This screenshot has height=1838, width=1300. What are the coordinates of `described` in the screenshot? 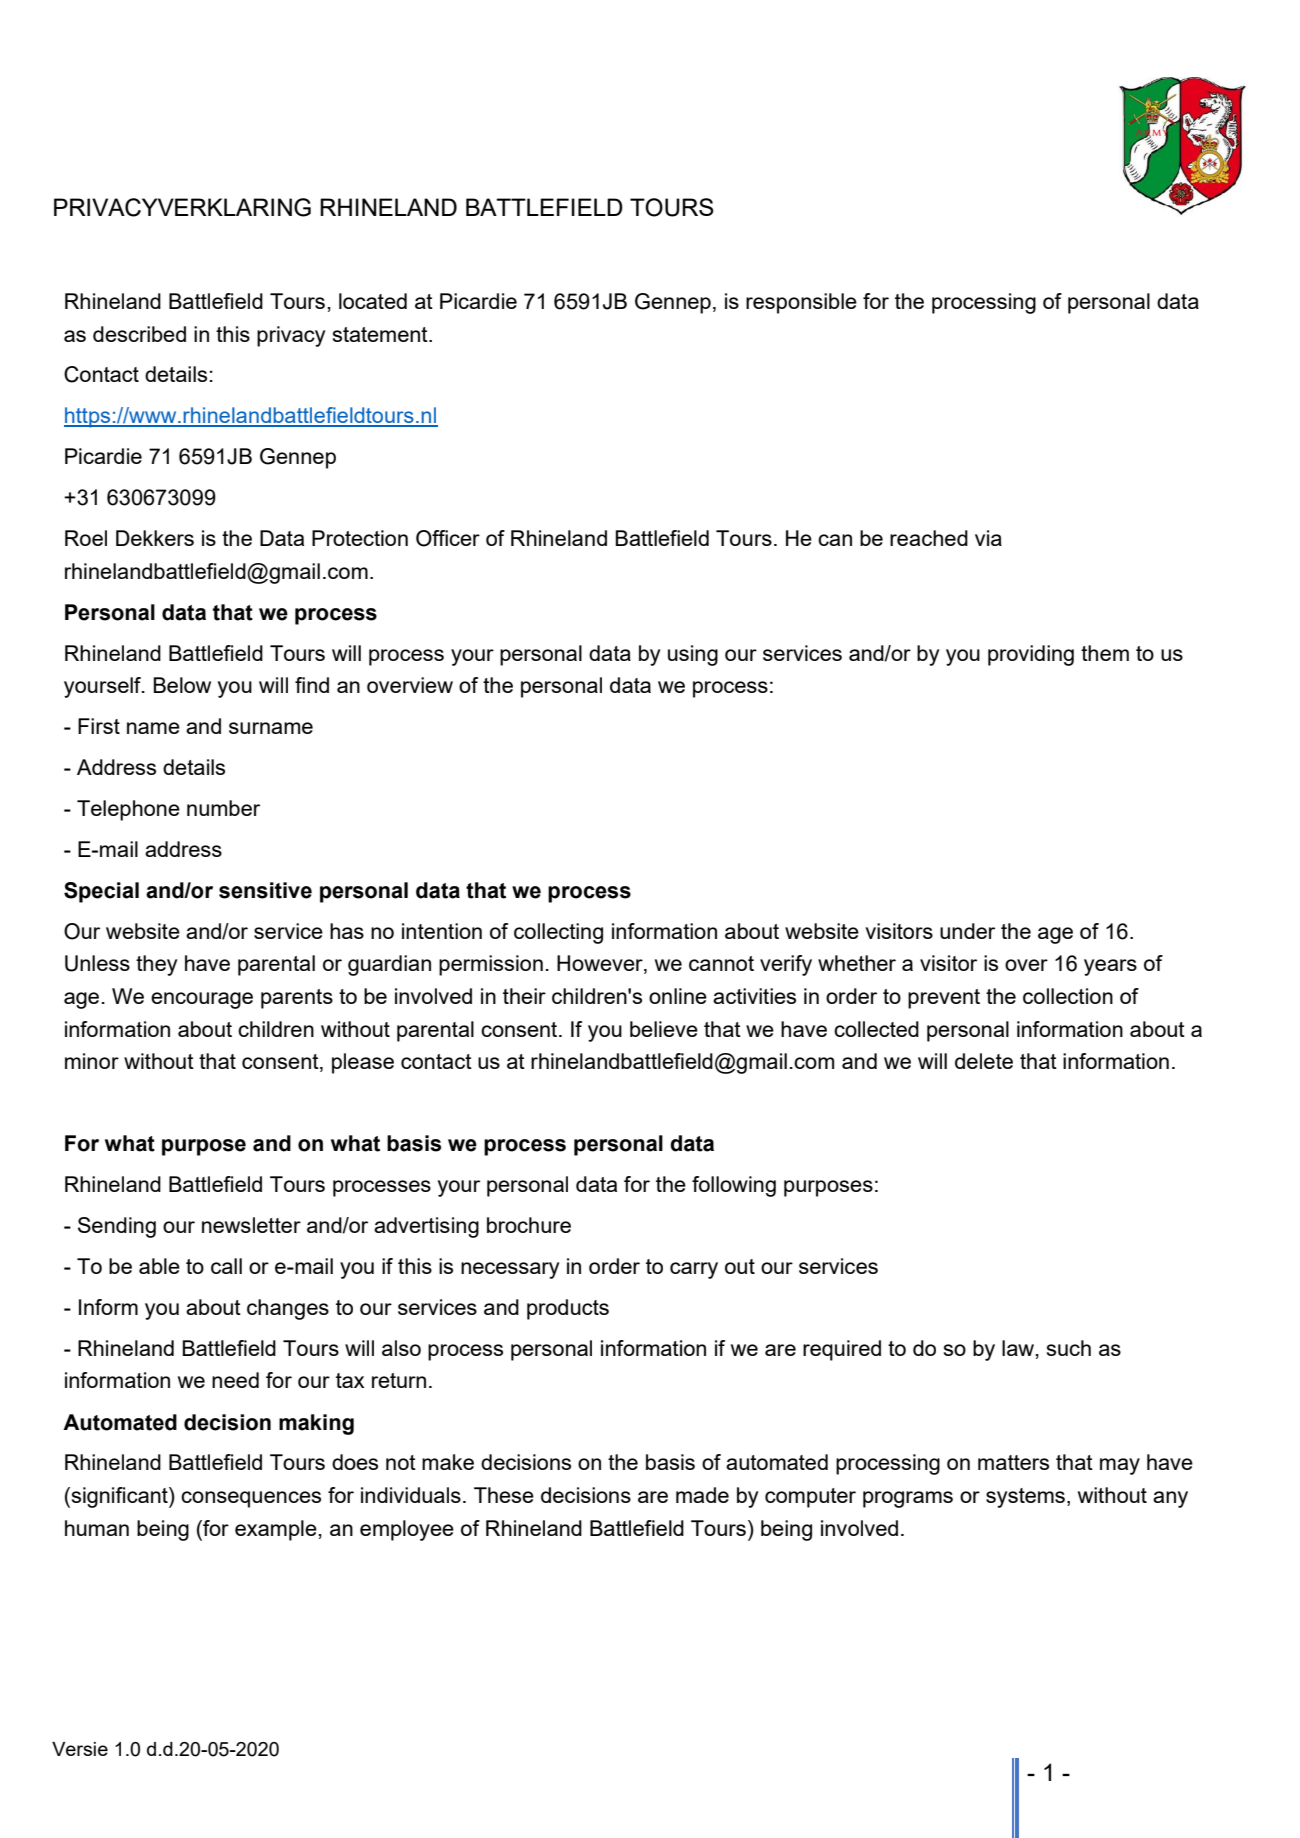 It's located at (139, 334).
